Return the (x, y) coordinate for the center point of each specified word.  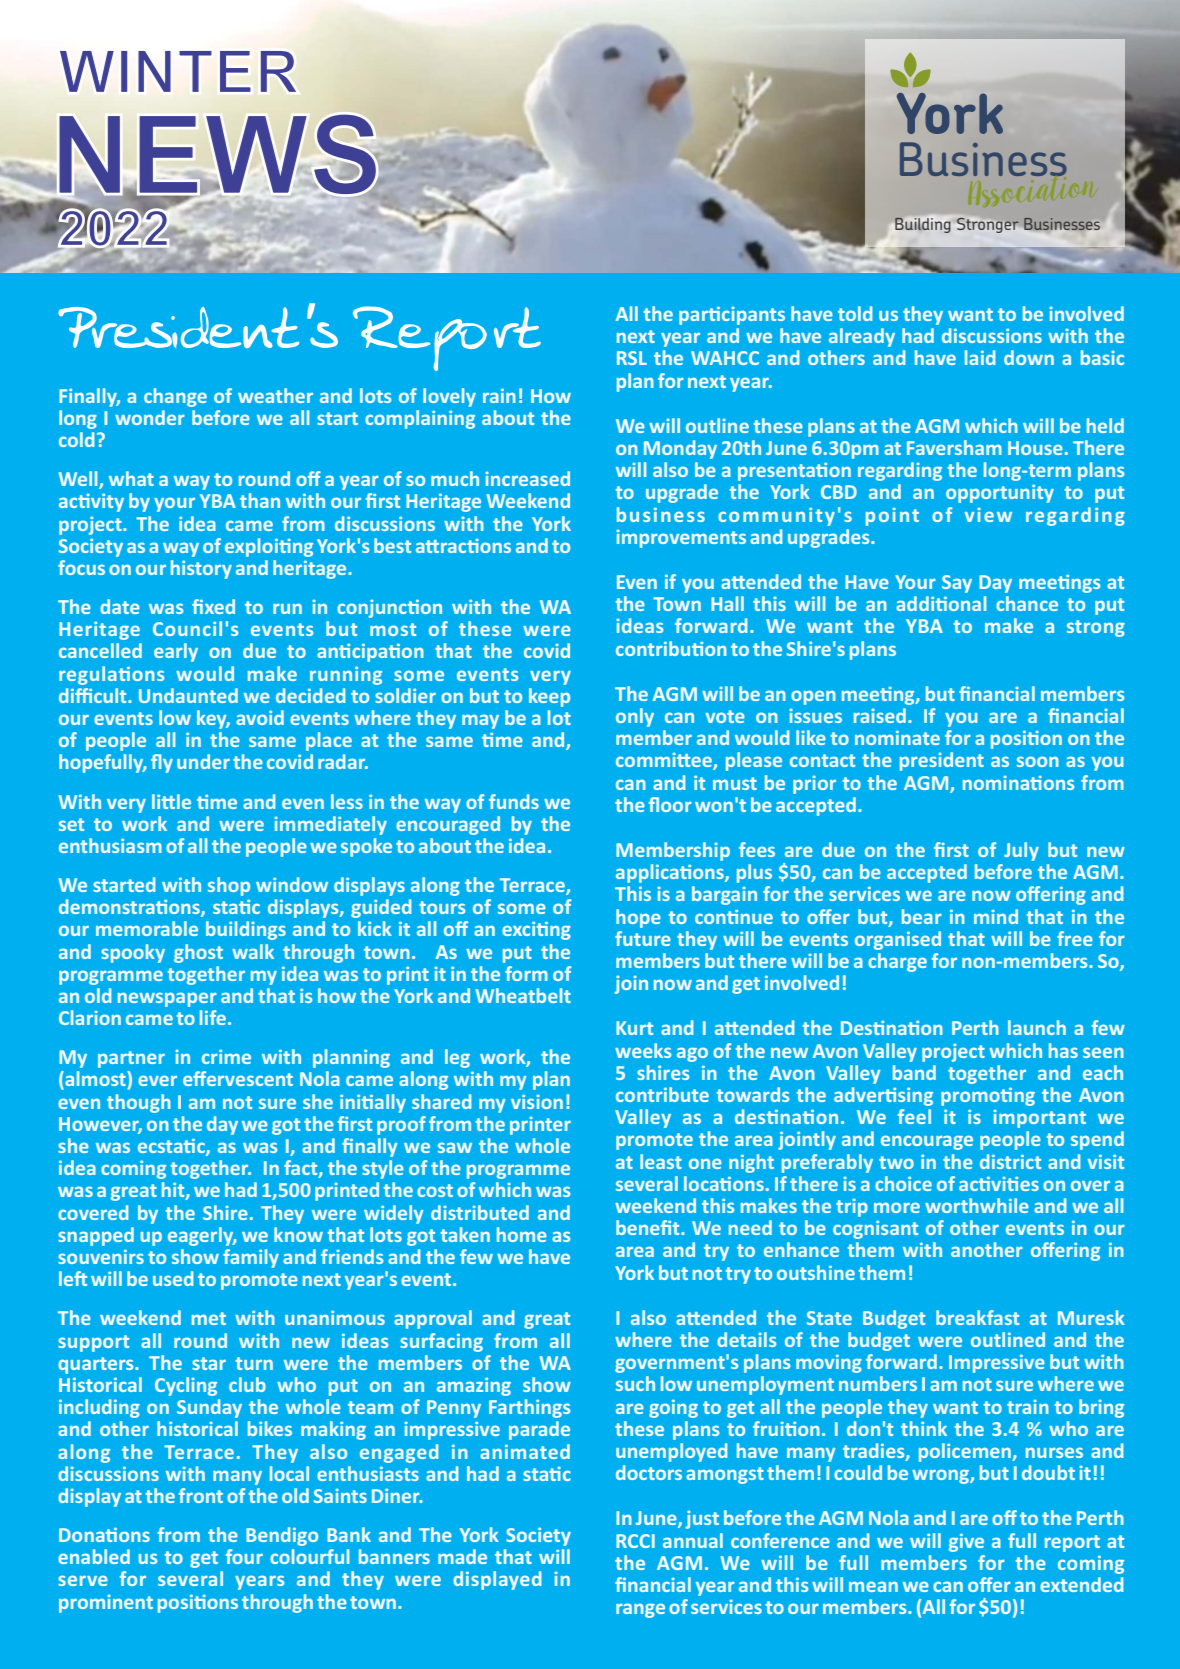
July (1021, 851)
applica (648, 873)
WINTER (178, 71)
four (244, 1556)
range (640, 1610)
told (855, 313)
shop (229, 886)
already (862, 337)
